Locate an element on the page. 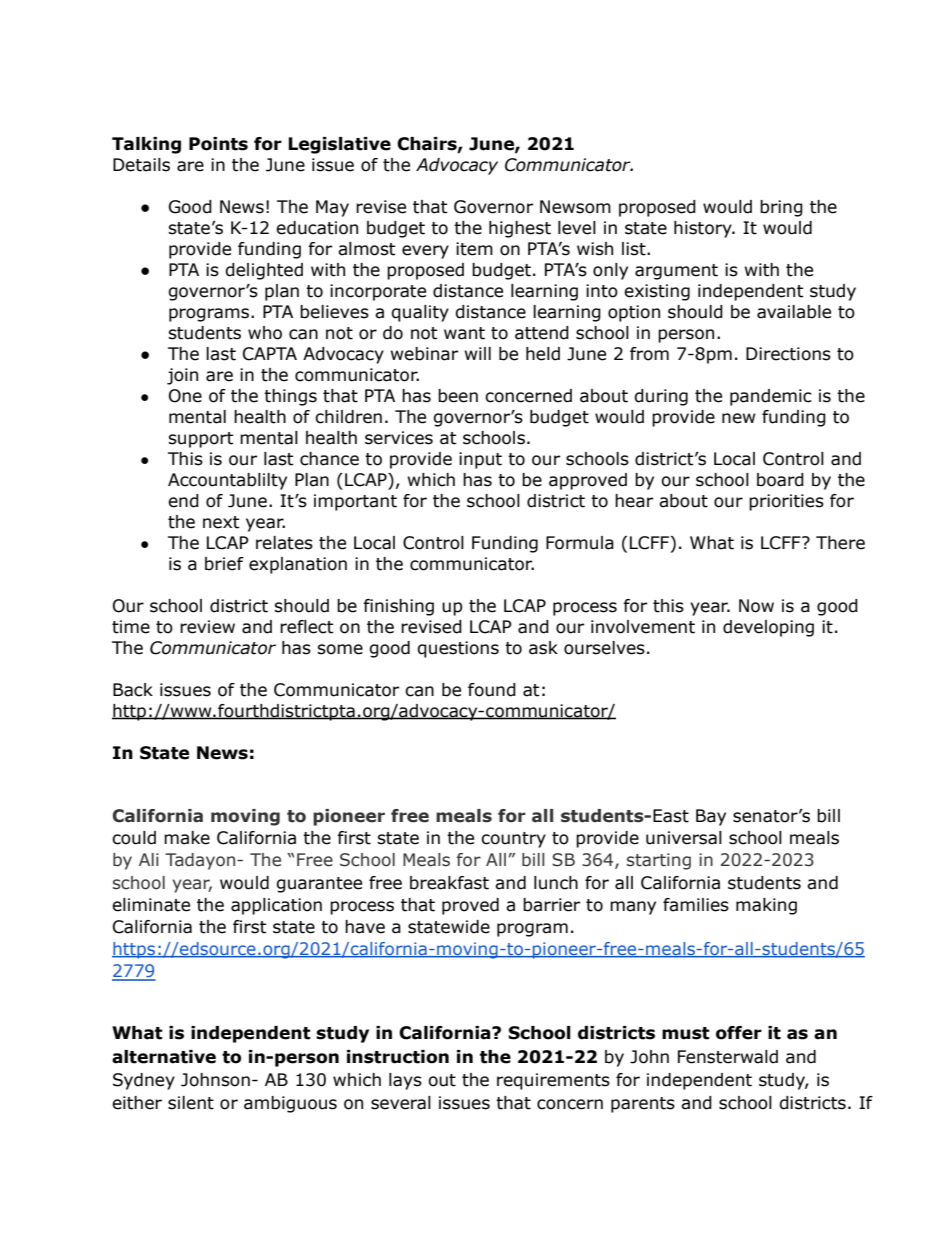 The width and height of the page is (952, 1233). board is located at coordinates (780, 480).
